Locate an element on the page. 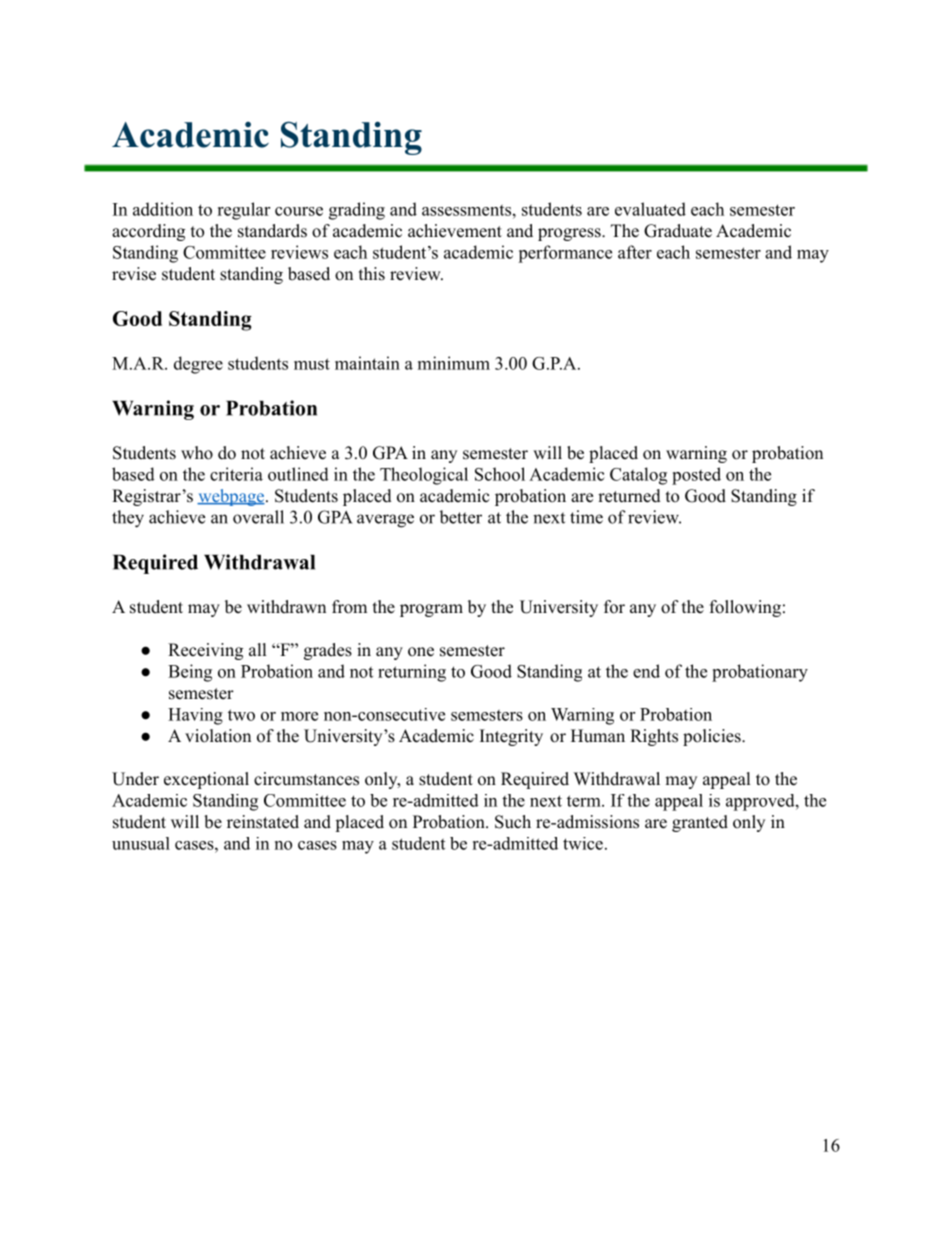 The image size is (952, 1233). regular is located at coordinates (243, 211).
